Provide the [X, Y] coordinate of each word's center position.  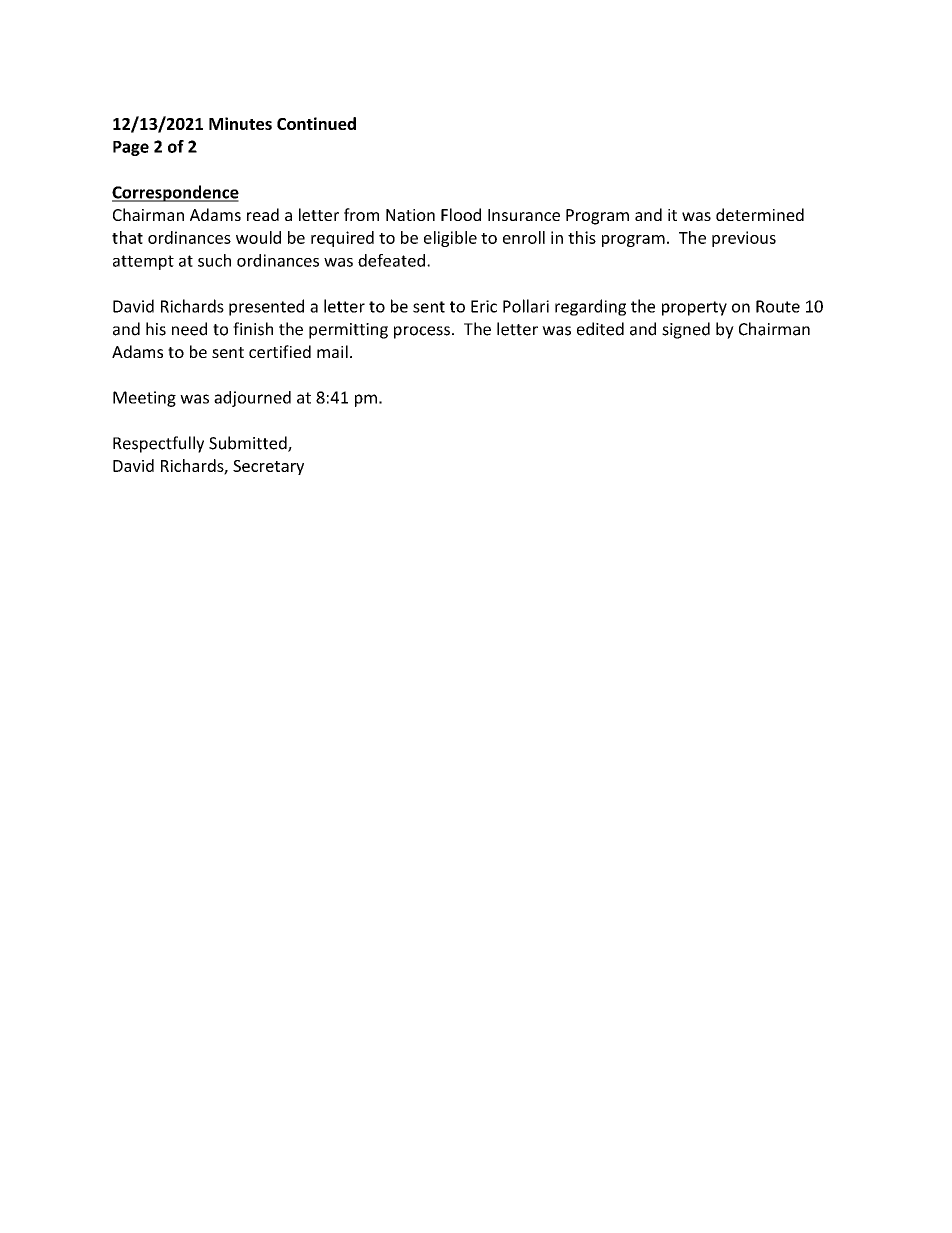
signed [686, 330]
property [694, 308]
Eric [484, 306]
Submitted [249, 444]
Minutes [240, 123]
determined [760, 214]
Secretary [268, 467]
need [189, 329]
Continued [316, 123]
